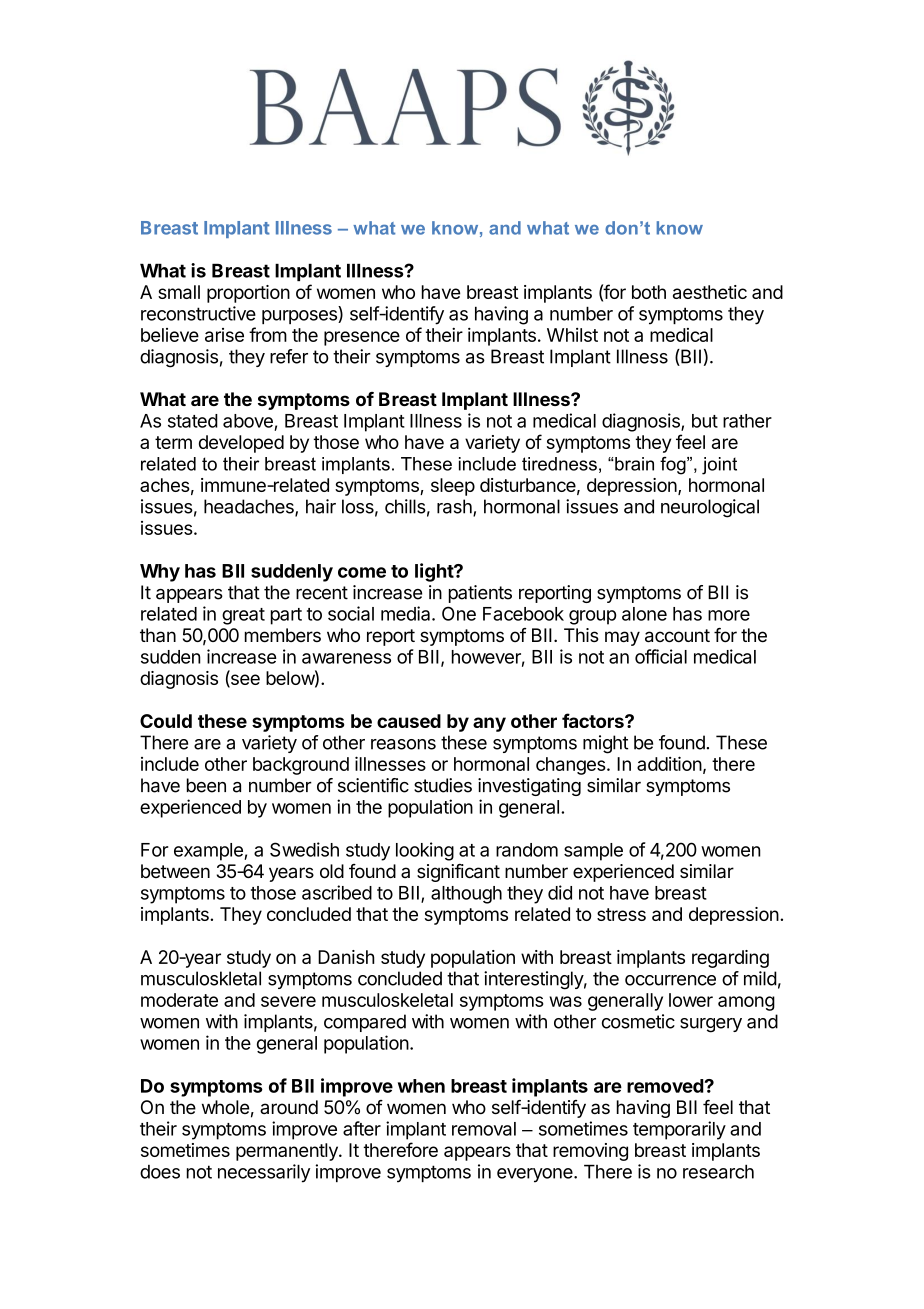 The height and width of the document is (1309, 924). What do you see at coordinates (264, 1173) in the document?
I see `necessarily` at bounding box center [264, 1173].
